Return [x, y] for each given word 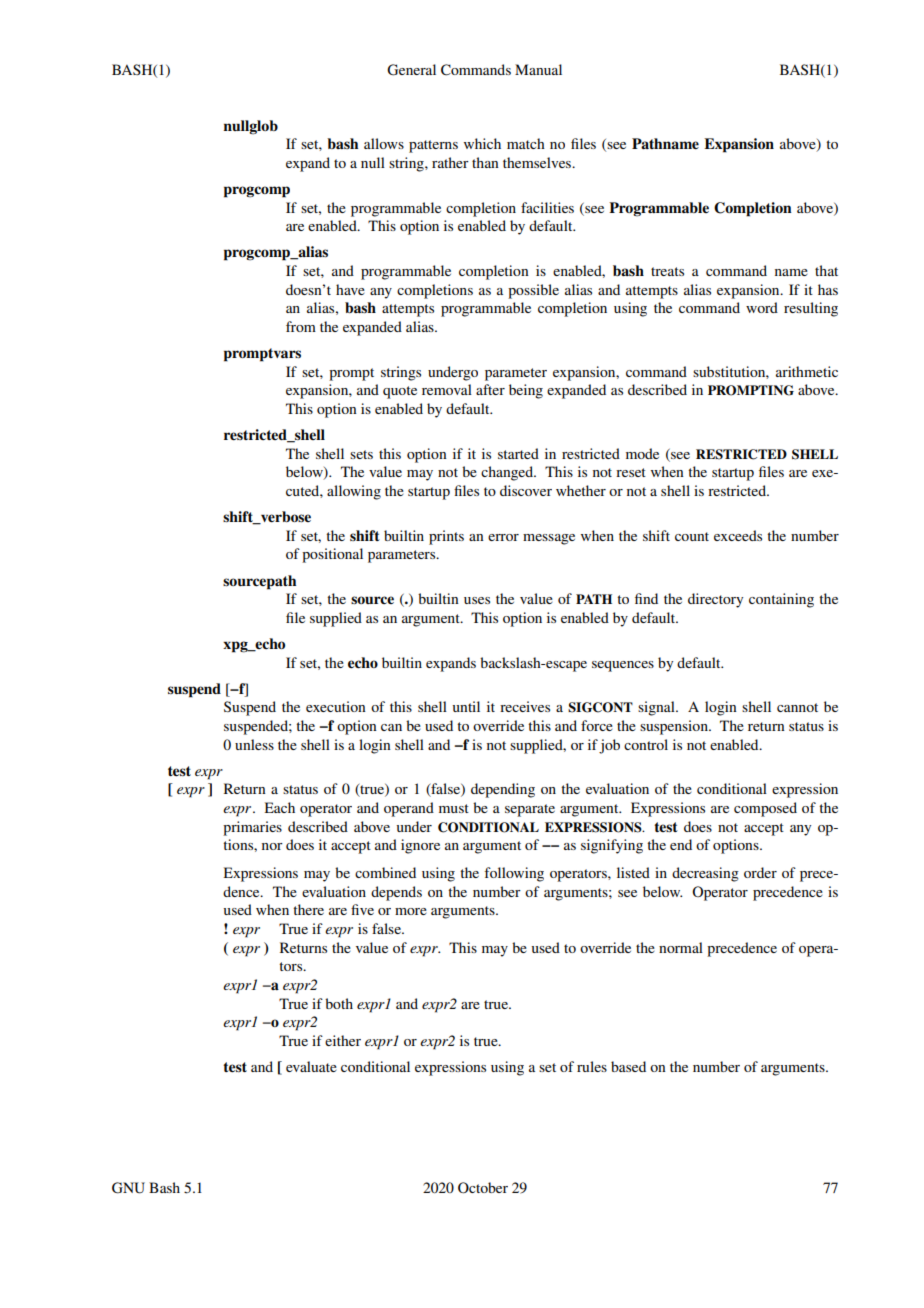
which [482, 143]
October [483, 1188]
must [454, 808]
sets [361, 454]
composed [765, 809]
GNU [128, 1188]
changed [508, 473]
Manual [538, 69]
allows [384, 143]
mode [642, 453]
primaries [252, 828]
